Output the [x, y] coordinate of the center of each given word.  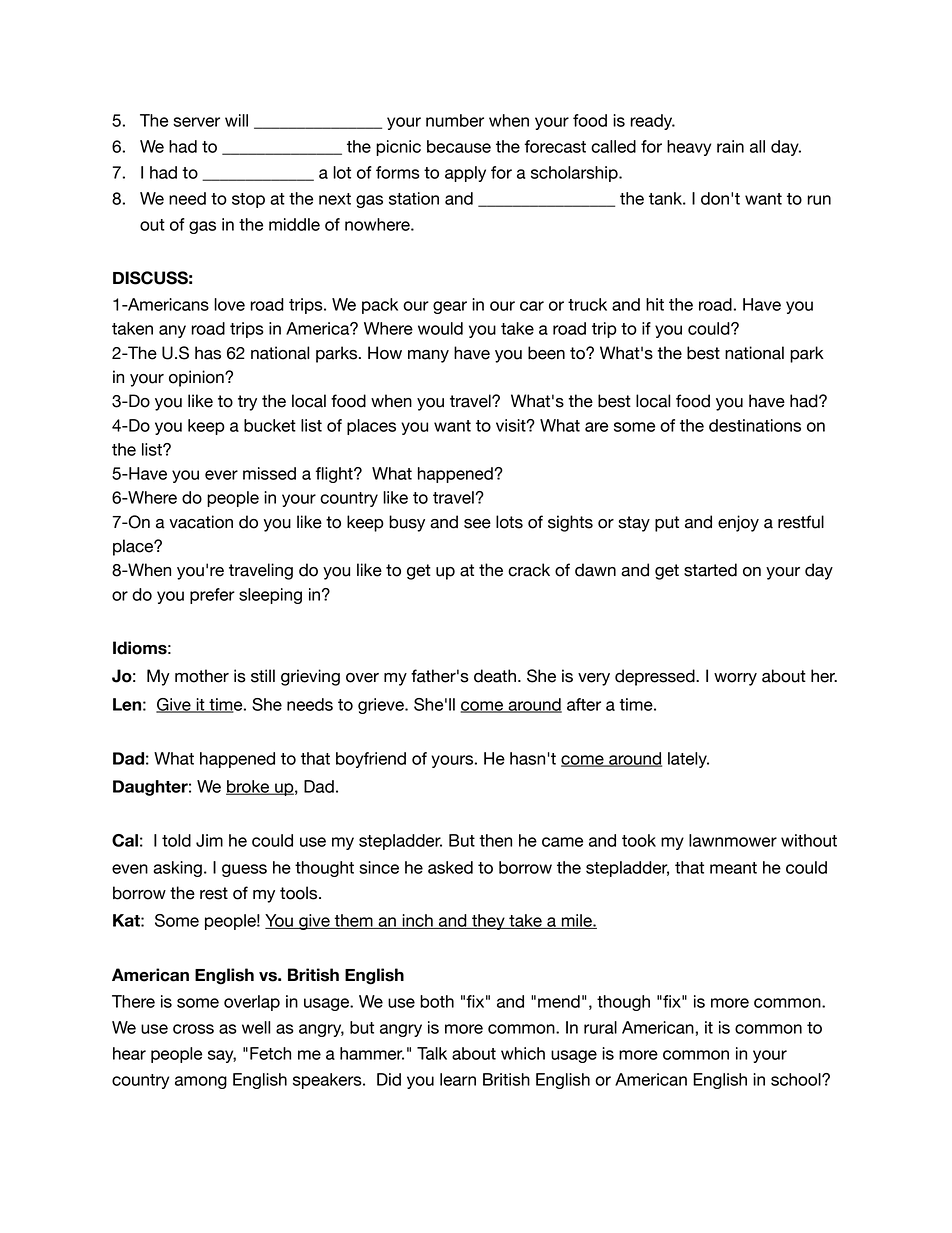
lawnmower [733, 840]
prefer [212, 596]
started [710, 570]
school [797, 1079]
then [495, 840]
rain [730, 146]
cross [193, 1029]
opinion [197, 378]
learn [458, 1079]
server [196, 122]
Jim [209, 840]
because [459, 146]
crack [529, 570]
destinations [755, 425]
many [428, 356]
